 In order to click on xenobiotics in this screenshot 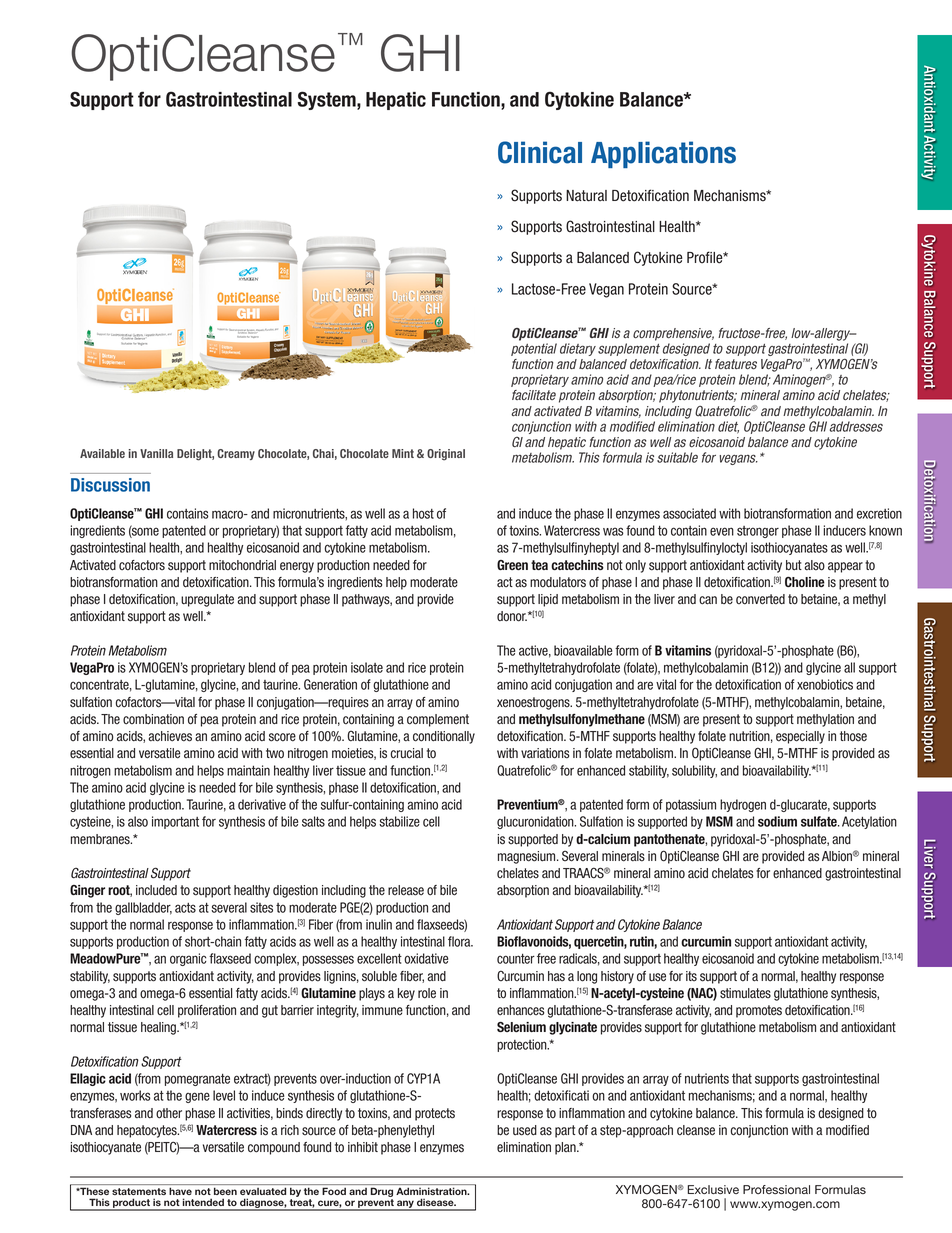, I will do `click(825, 684)`.
